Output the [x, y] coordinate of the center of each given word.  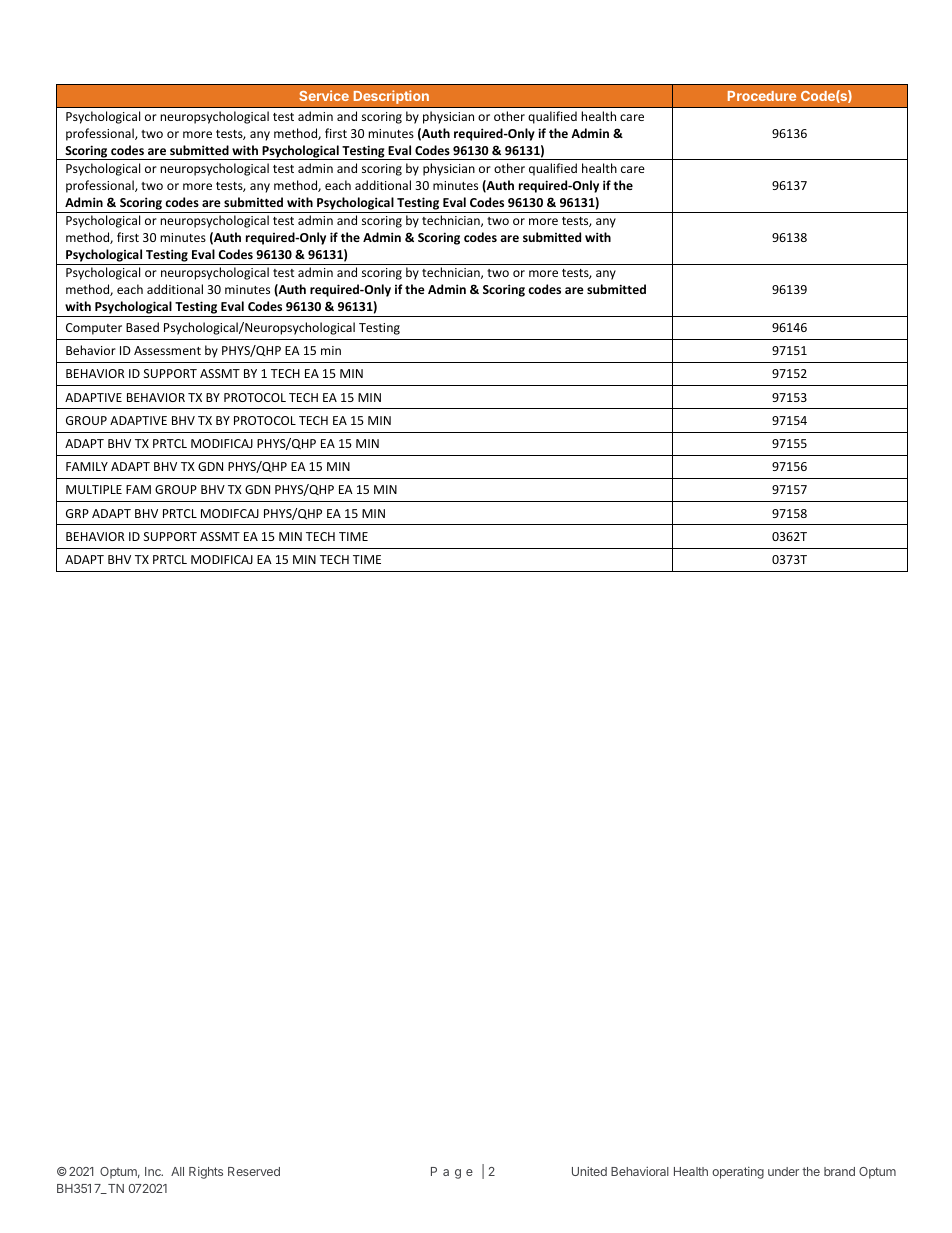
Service [324, 95]
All [177, 1171]
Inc [154, 1171]
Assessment [167, 350]
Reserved [254, 1171]
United [589, 1171]
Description [391, 97]
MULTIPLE [94, 489]
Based [142, 327]
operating [738, 1173]
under [783, 1171]
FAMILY [87, 466]
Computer [94, 329]
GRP [77, 513]
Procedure [762, 96]
